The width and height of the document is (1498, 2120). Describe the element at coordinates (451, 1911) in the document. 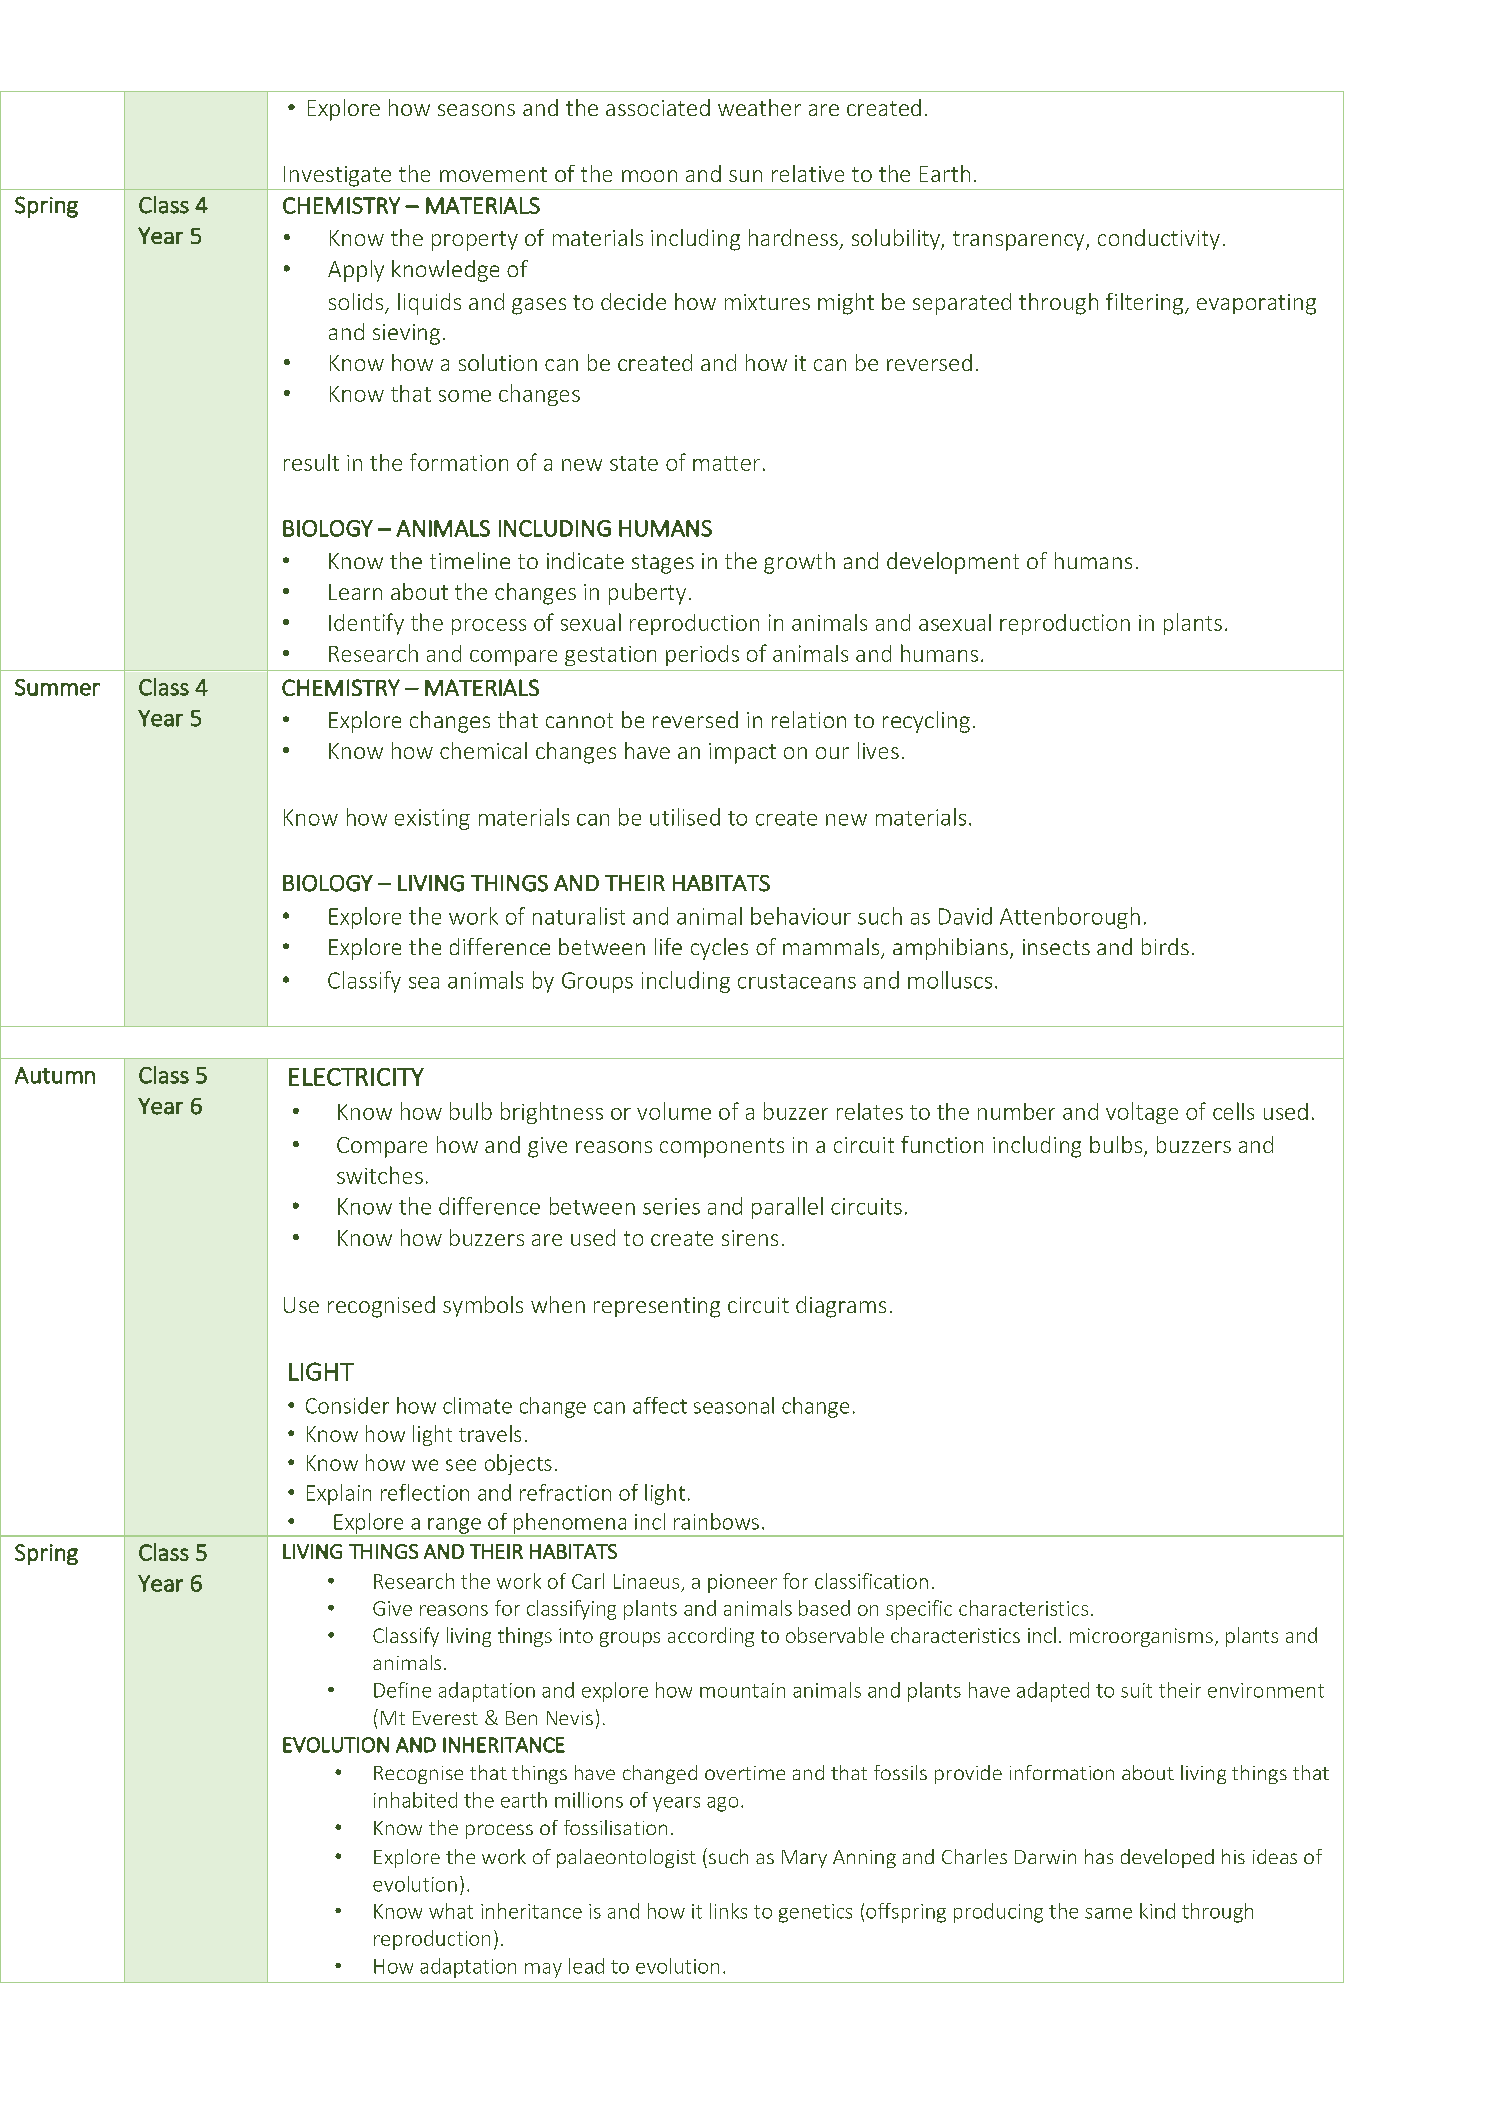

I see `what` at that location.
